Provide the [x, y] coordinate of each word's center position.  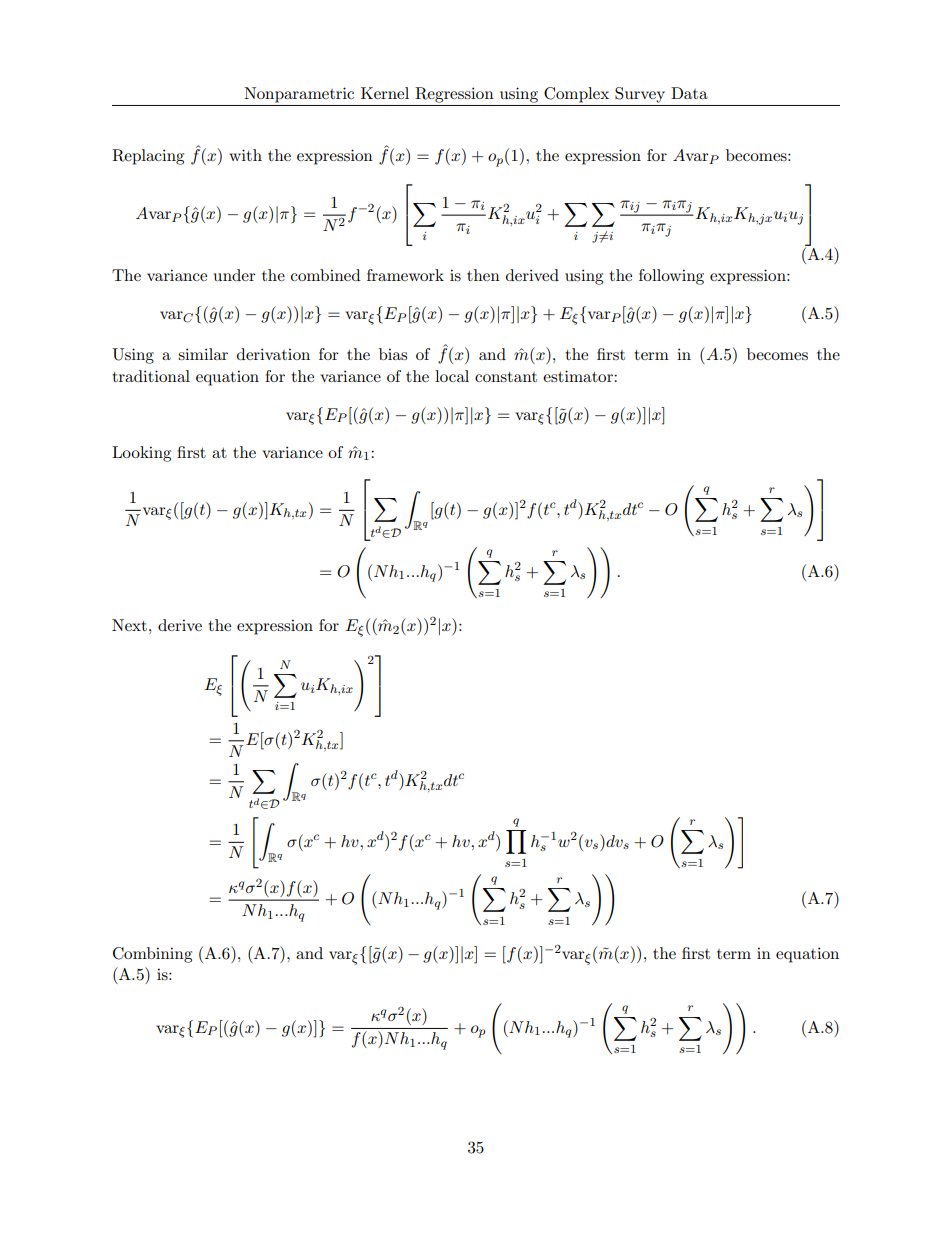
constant [506, 377]
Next [129, 625]
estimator [579, 376]
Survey [640, 95]
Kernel [385, 93]
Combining [152, 955]
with [245, 155]
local [452, 376]
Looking [141, 454]
